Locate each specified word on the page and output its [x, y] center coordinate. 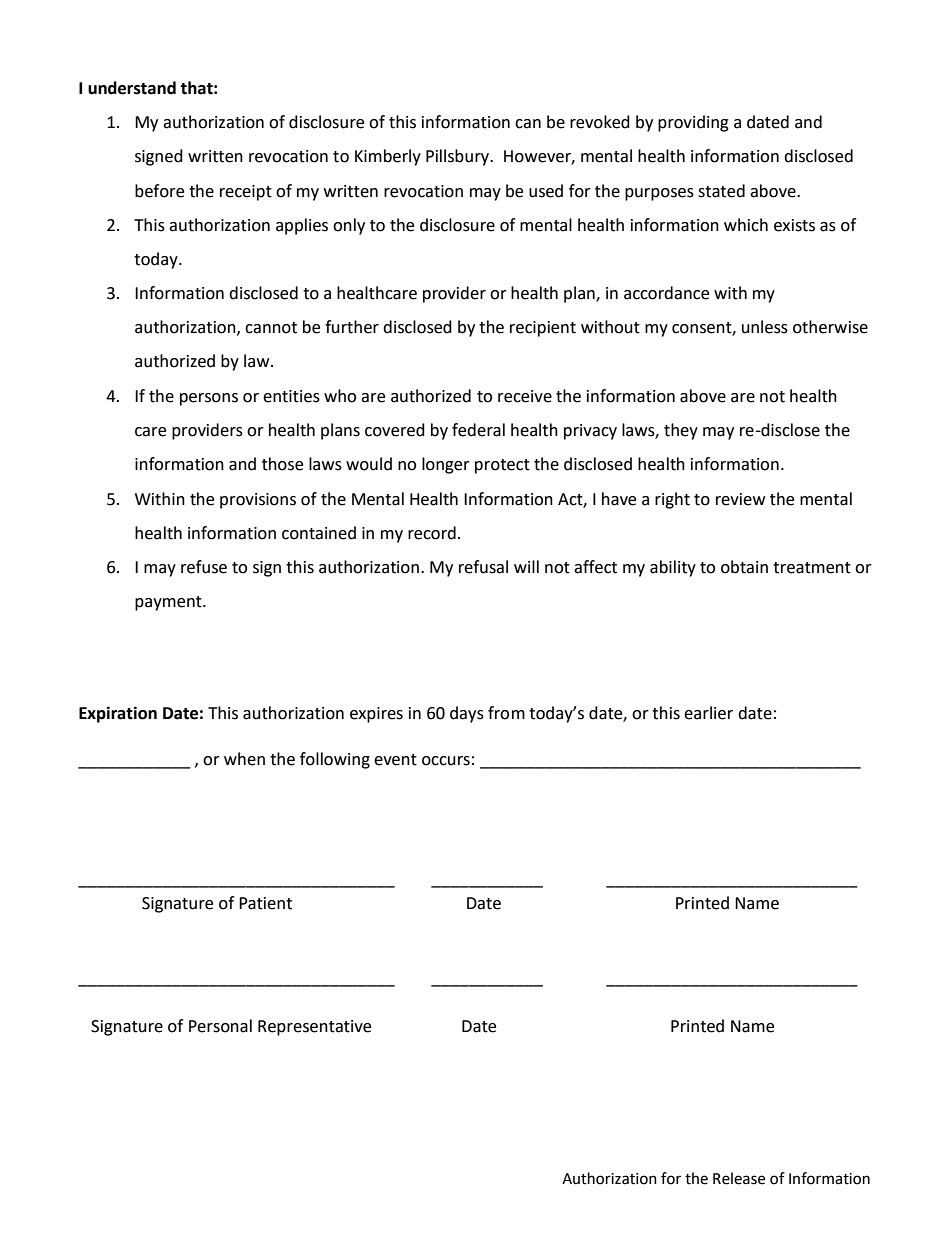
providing [693, 123]
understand [132, 88]
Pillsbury [459, 157]
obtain [744, 567]
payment [169, 603]
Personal [220, 1026]
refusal [483, 567]
